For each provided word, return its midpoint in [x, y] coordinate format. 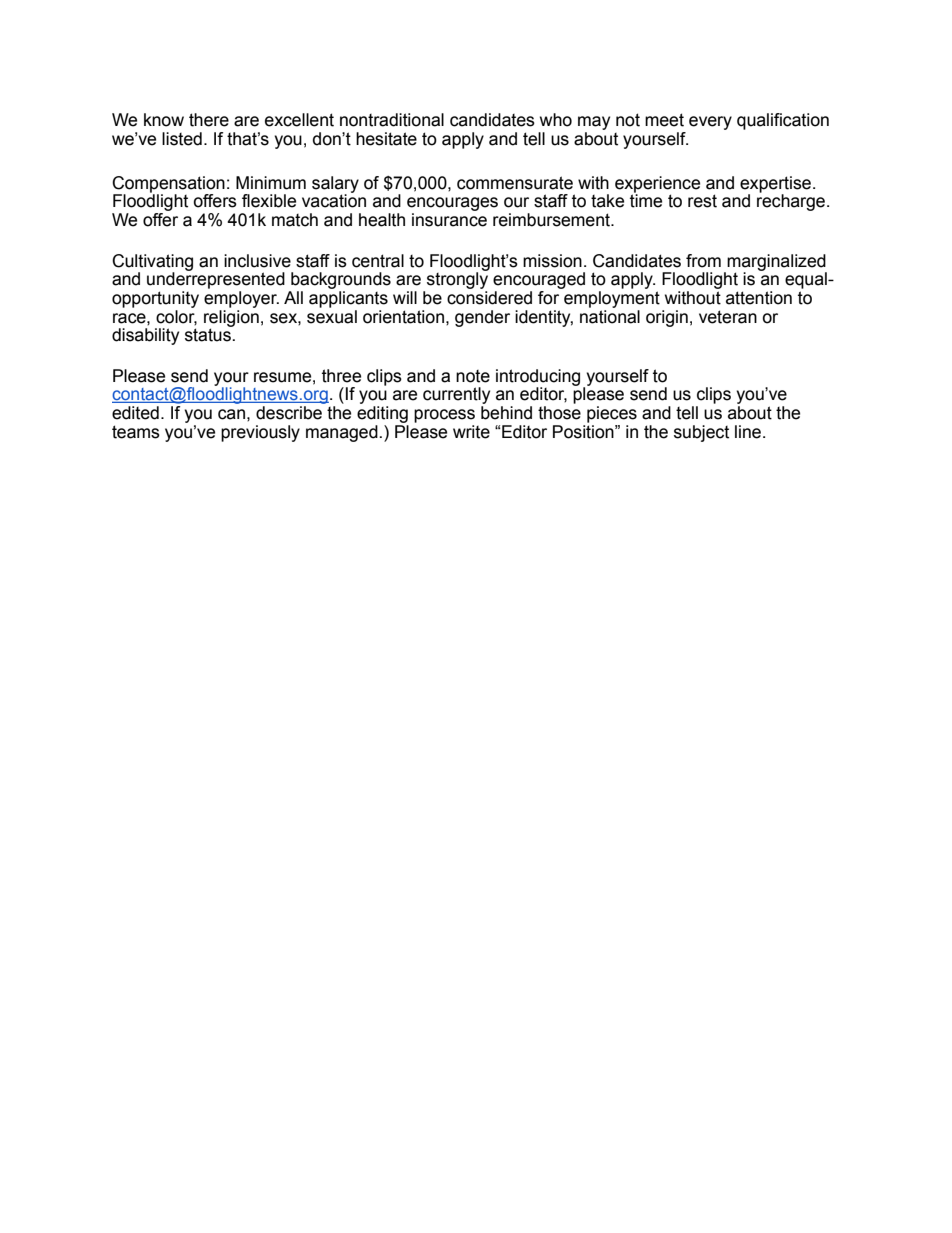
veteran [728, 317]
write [471, 432]
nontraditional [392, 120]
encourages [452, 205]
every [710, 123]
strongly [457, 279]
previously [260, 433]
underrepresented [216, 279]
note [473, 376]
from [703, 261]
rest [702, 201]
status [209, 334]
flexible [269, 201]
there [209, 120]
